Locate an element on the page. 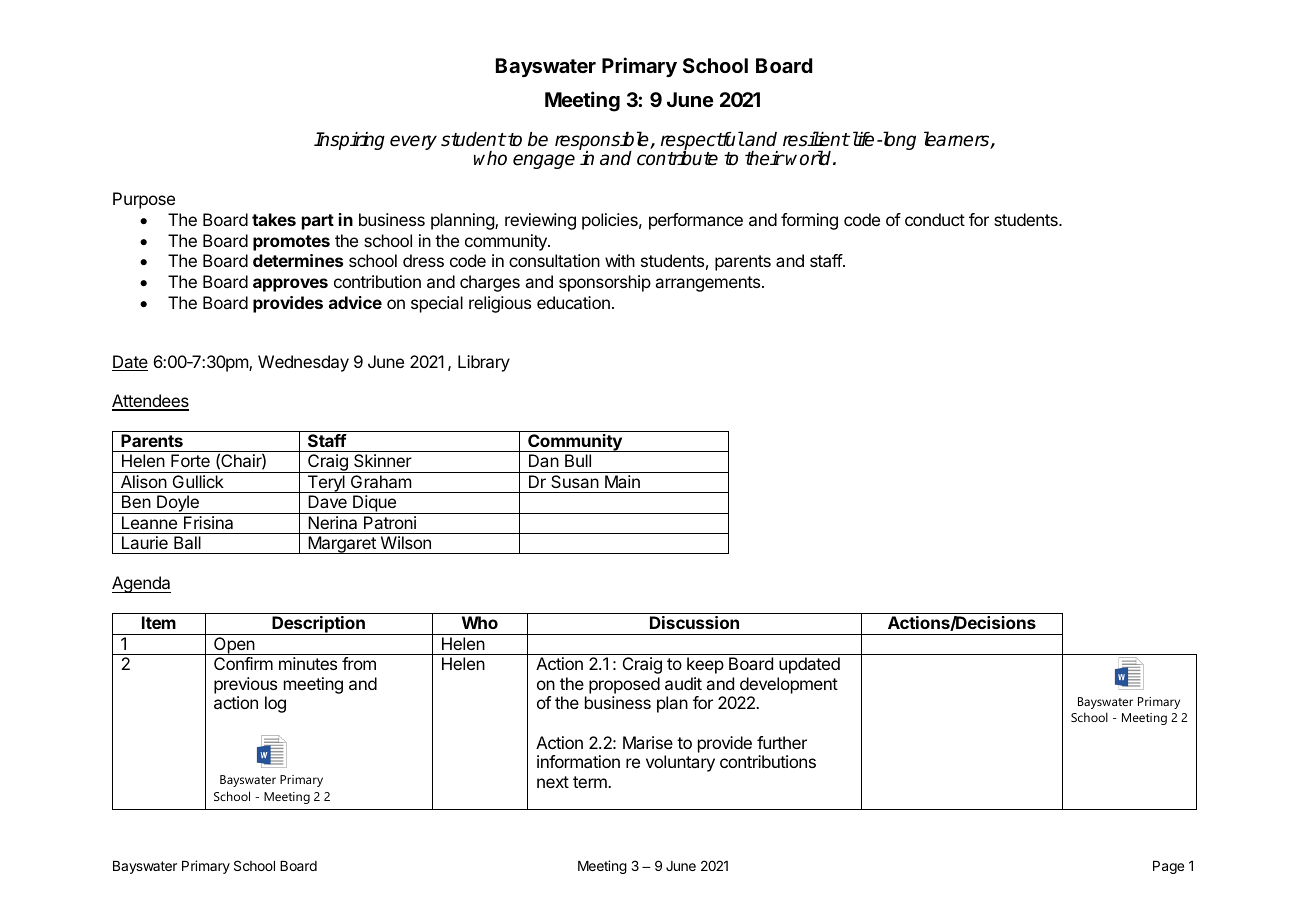  Margaret is located at coordinates (342, 545).
